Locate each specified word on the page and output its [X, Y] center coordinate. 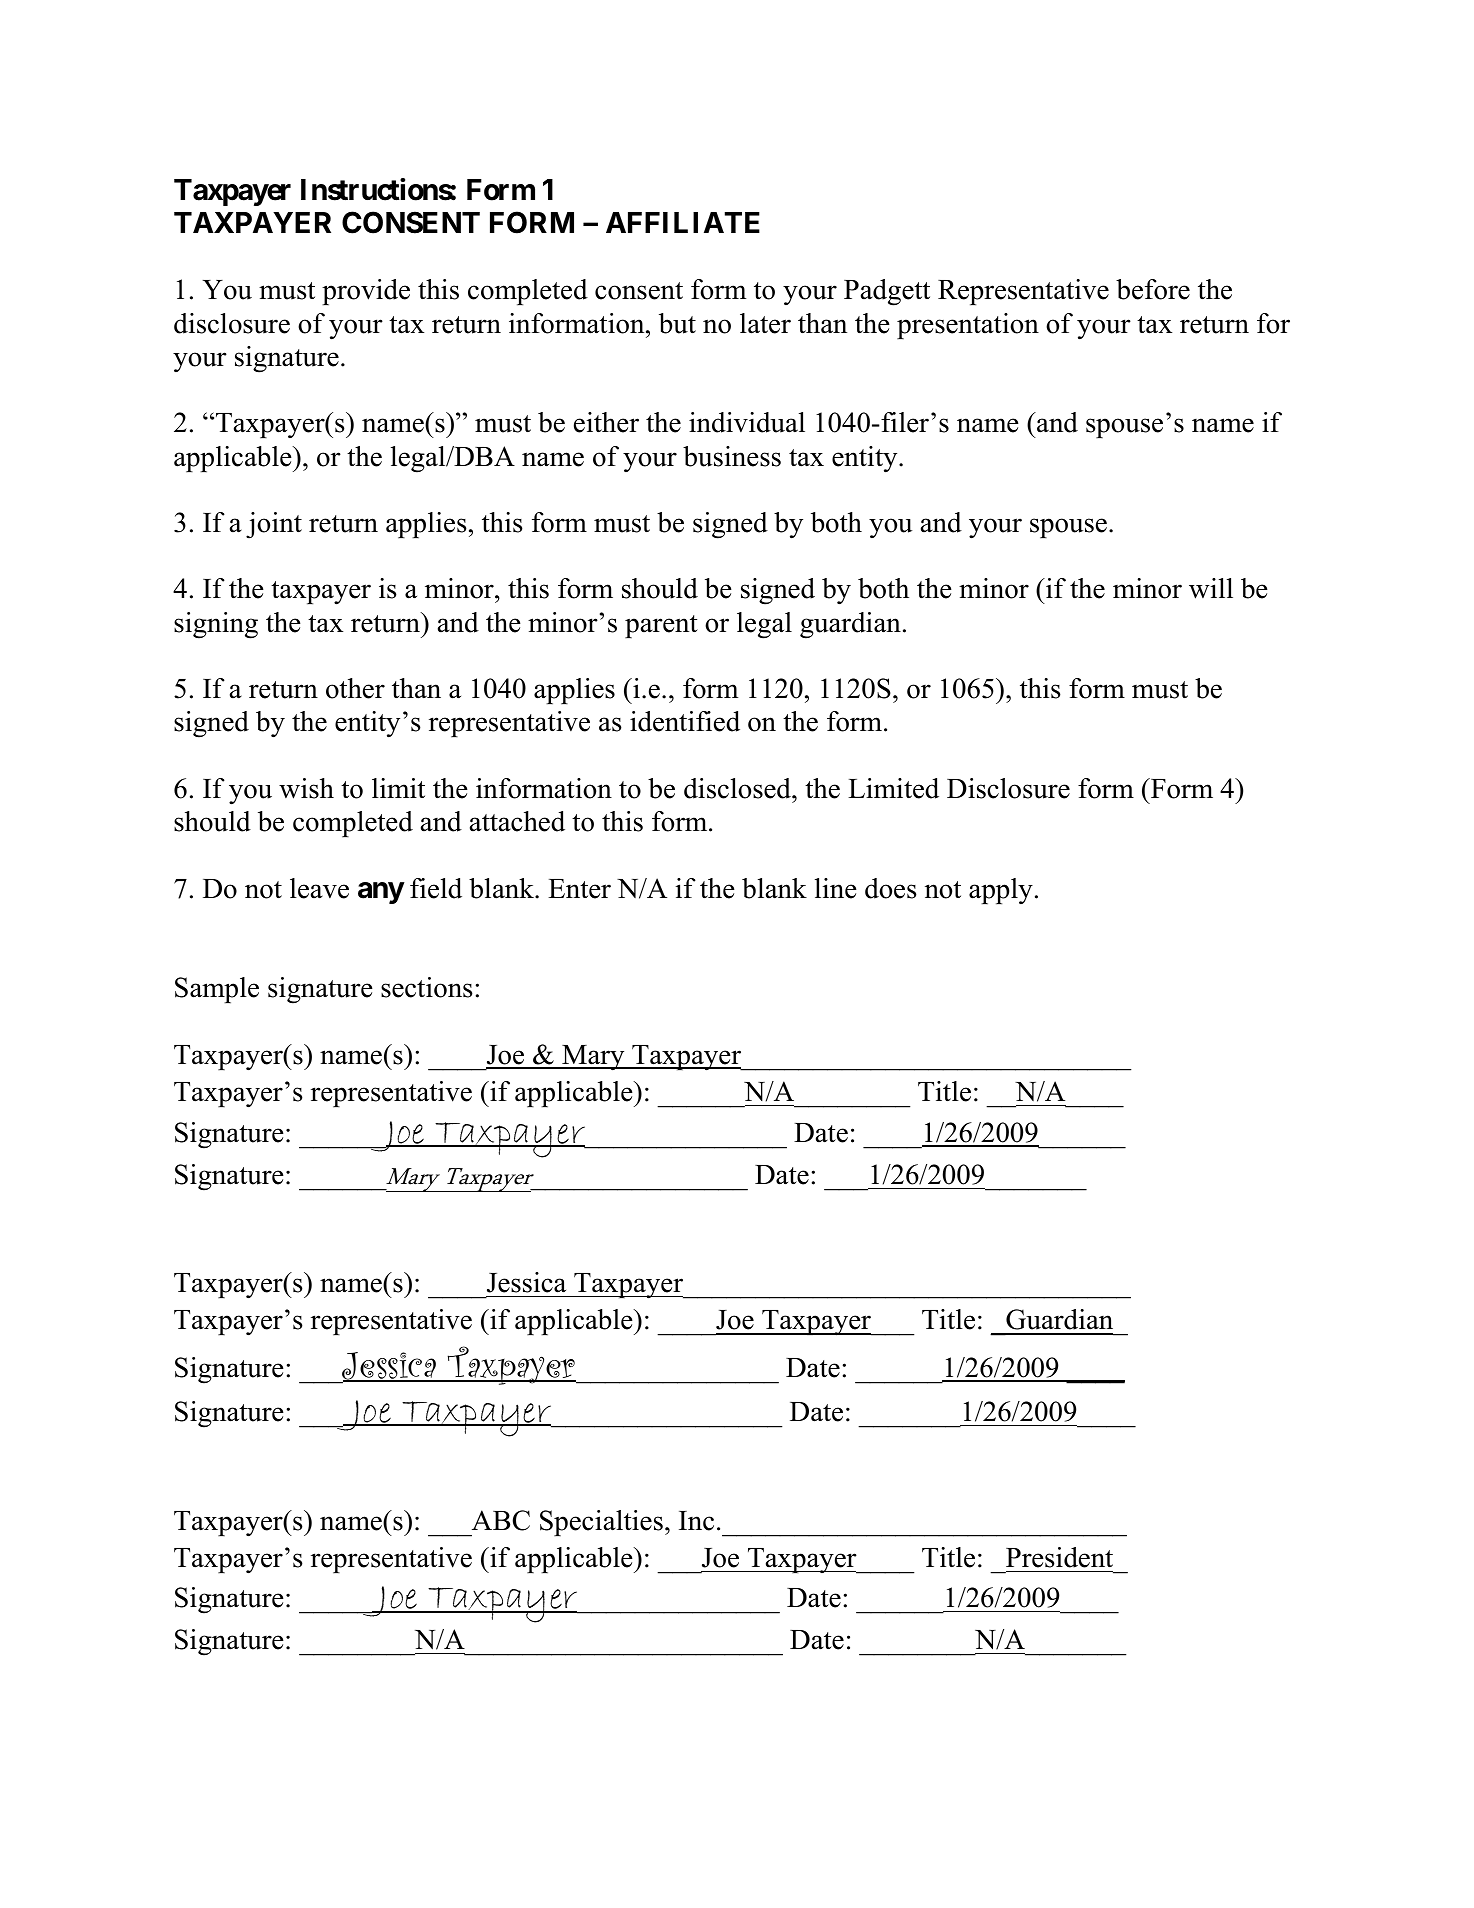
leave [319, 888]
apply [1001, 891]
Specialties [601, 1523]
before [1153, 289]
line [836, 888]
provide [366, 292]
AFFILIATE [683, 222]
